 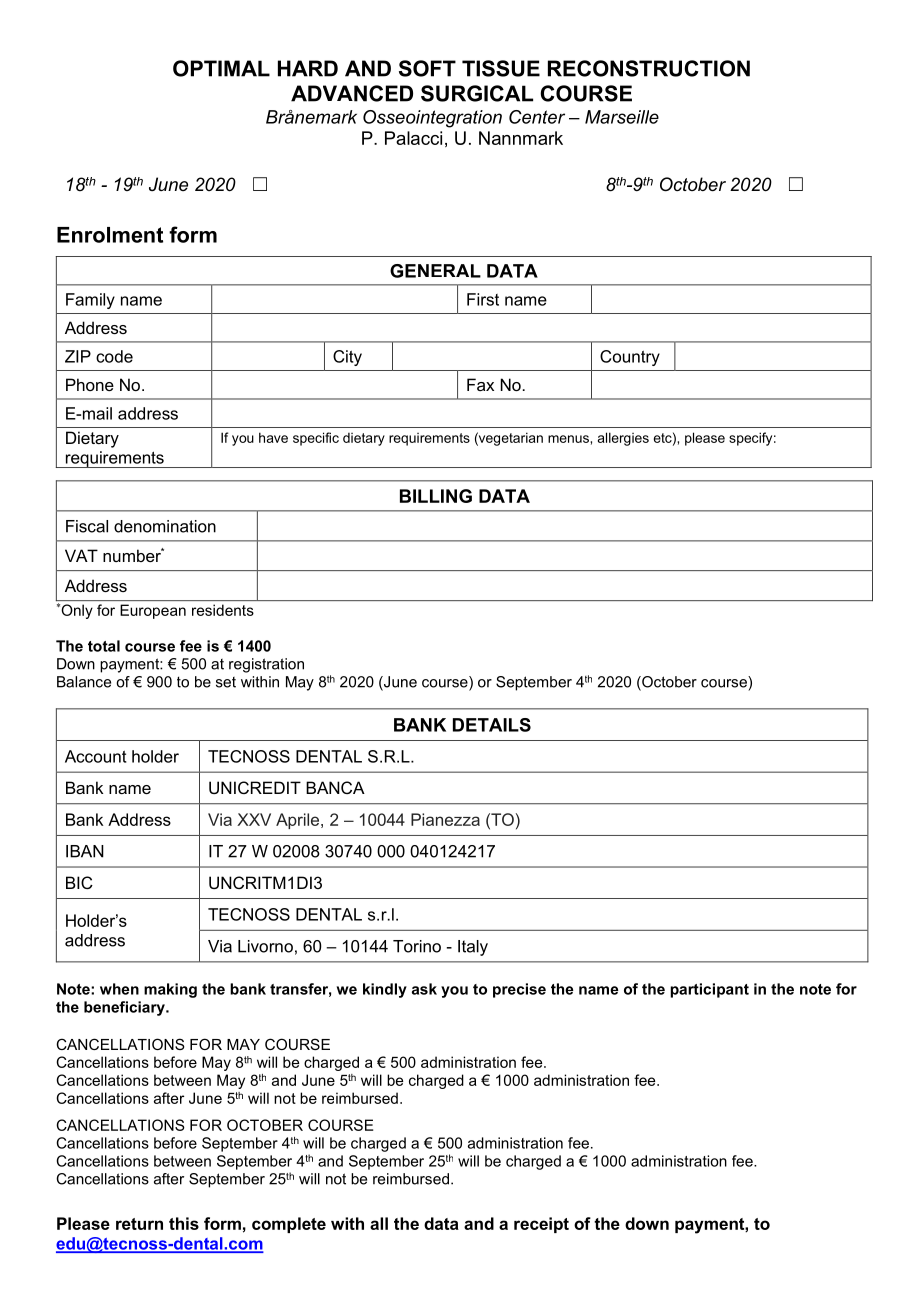 I want to click on return, so click(x=139, y=1224).
